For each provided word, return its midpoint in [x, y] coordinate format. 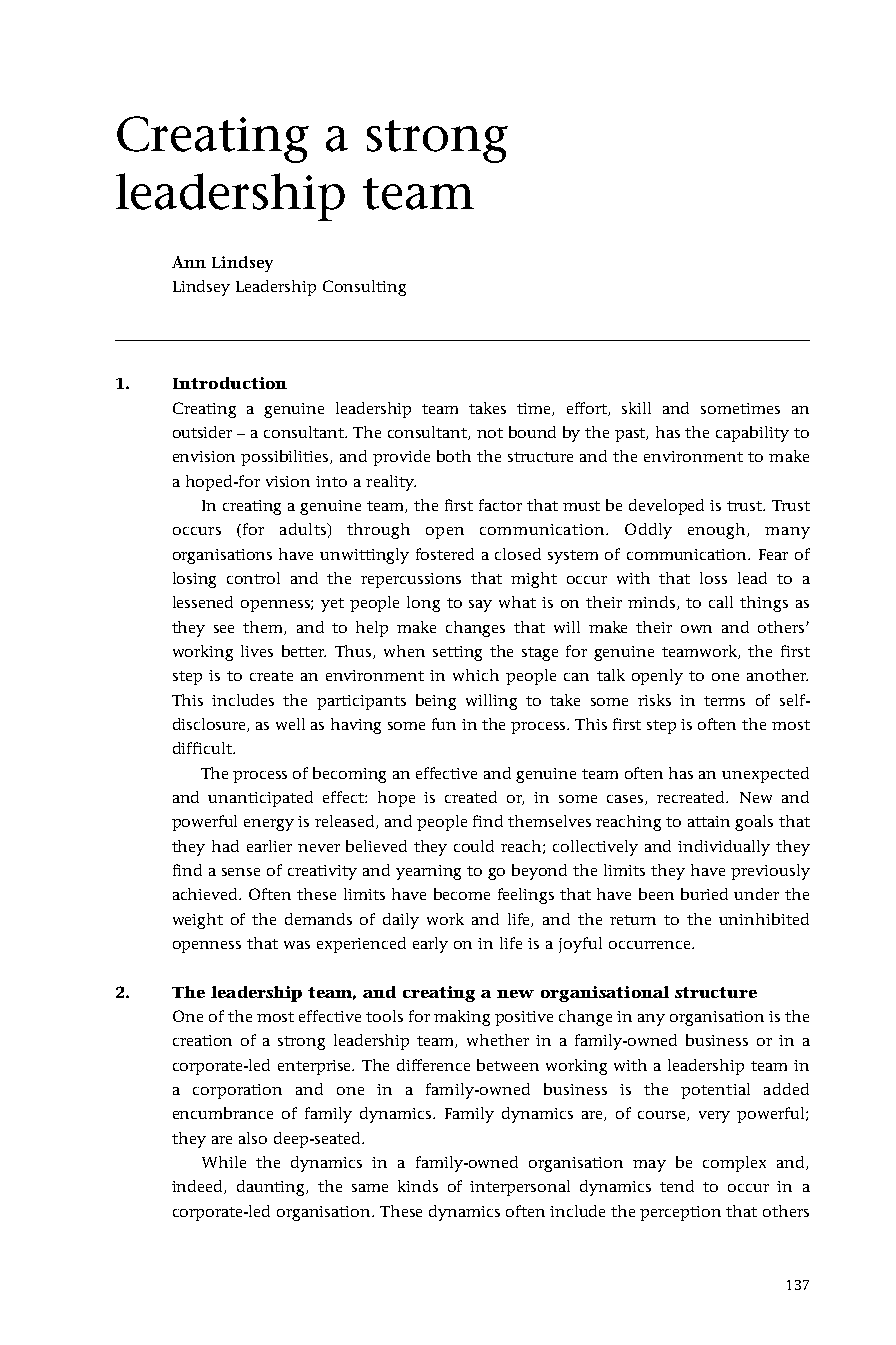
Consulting [364, 288]
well [290, 724]
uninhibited [764, 919]
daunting [272, 1188]
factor [500, 505]
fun [444, 724]
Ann [189, 262]
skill [636, 408]
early [430, 945]
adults [304, 529]
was [297, 945]
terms [724, 701]
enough [718, 531]
